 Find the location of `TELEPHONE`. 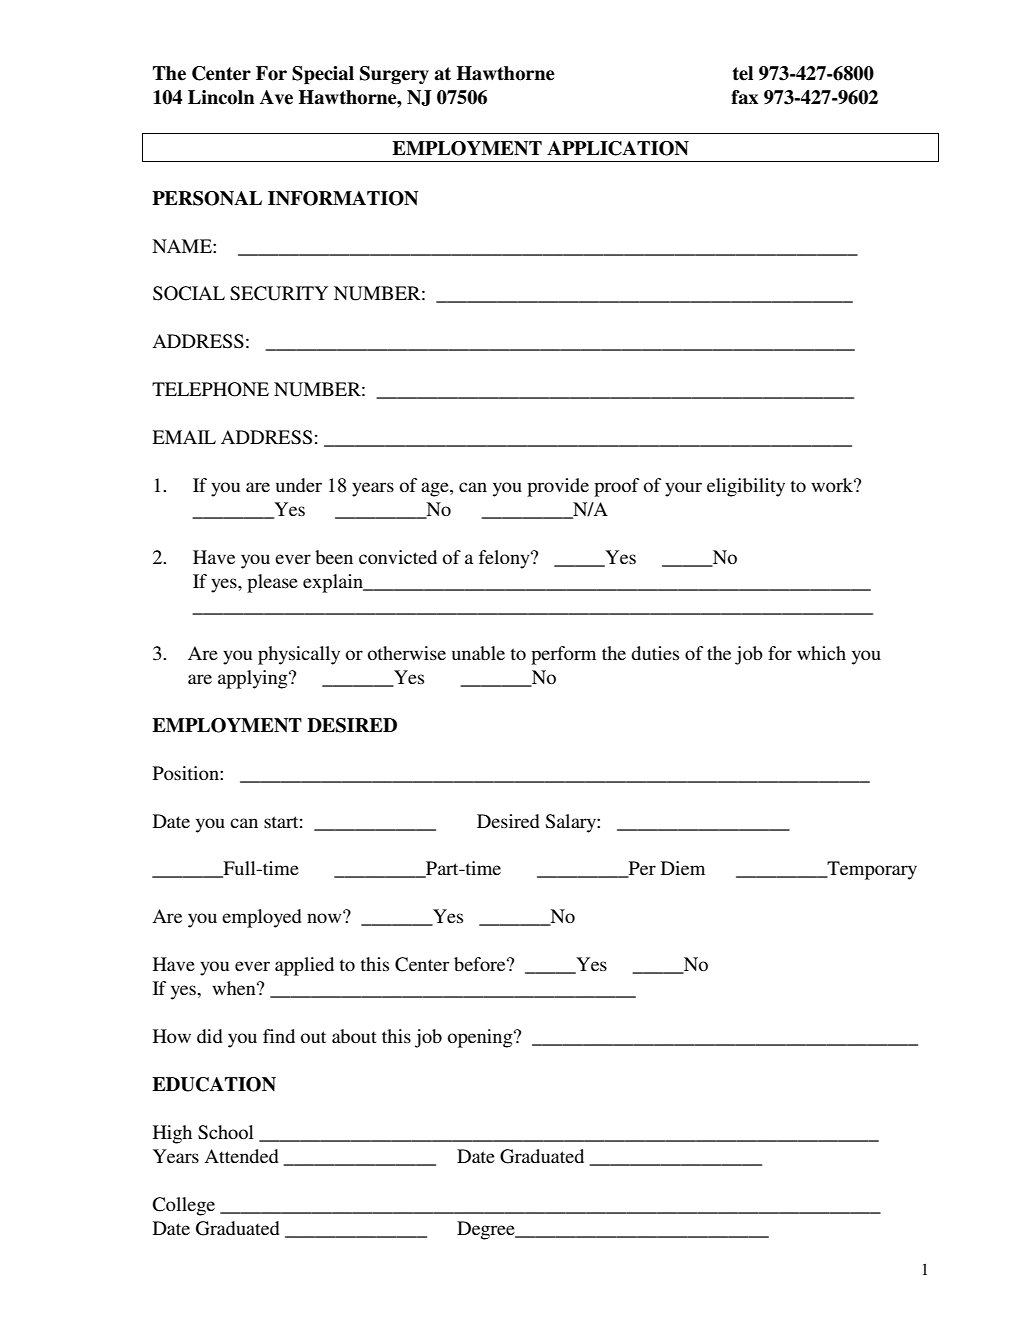

TELEPHONE is located at coordinates (210, 389).
